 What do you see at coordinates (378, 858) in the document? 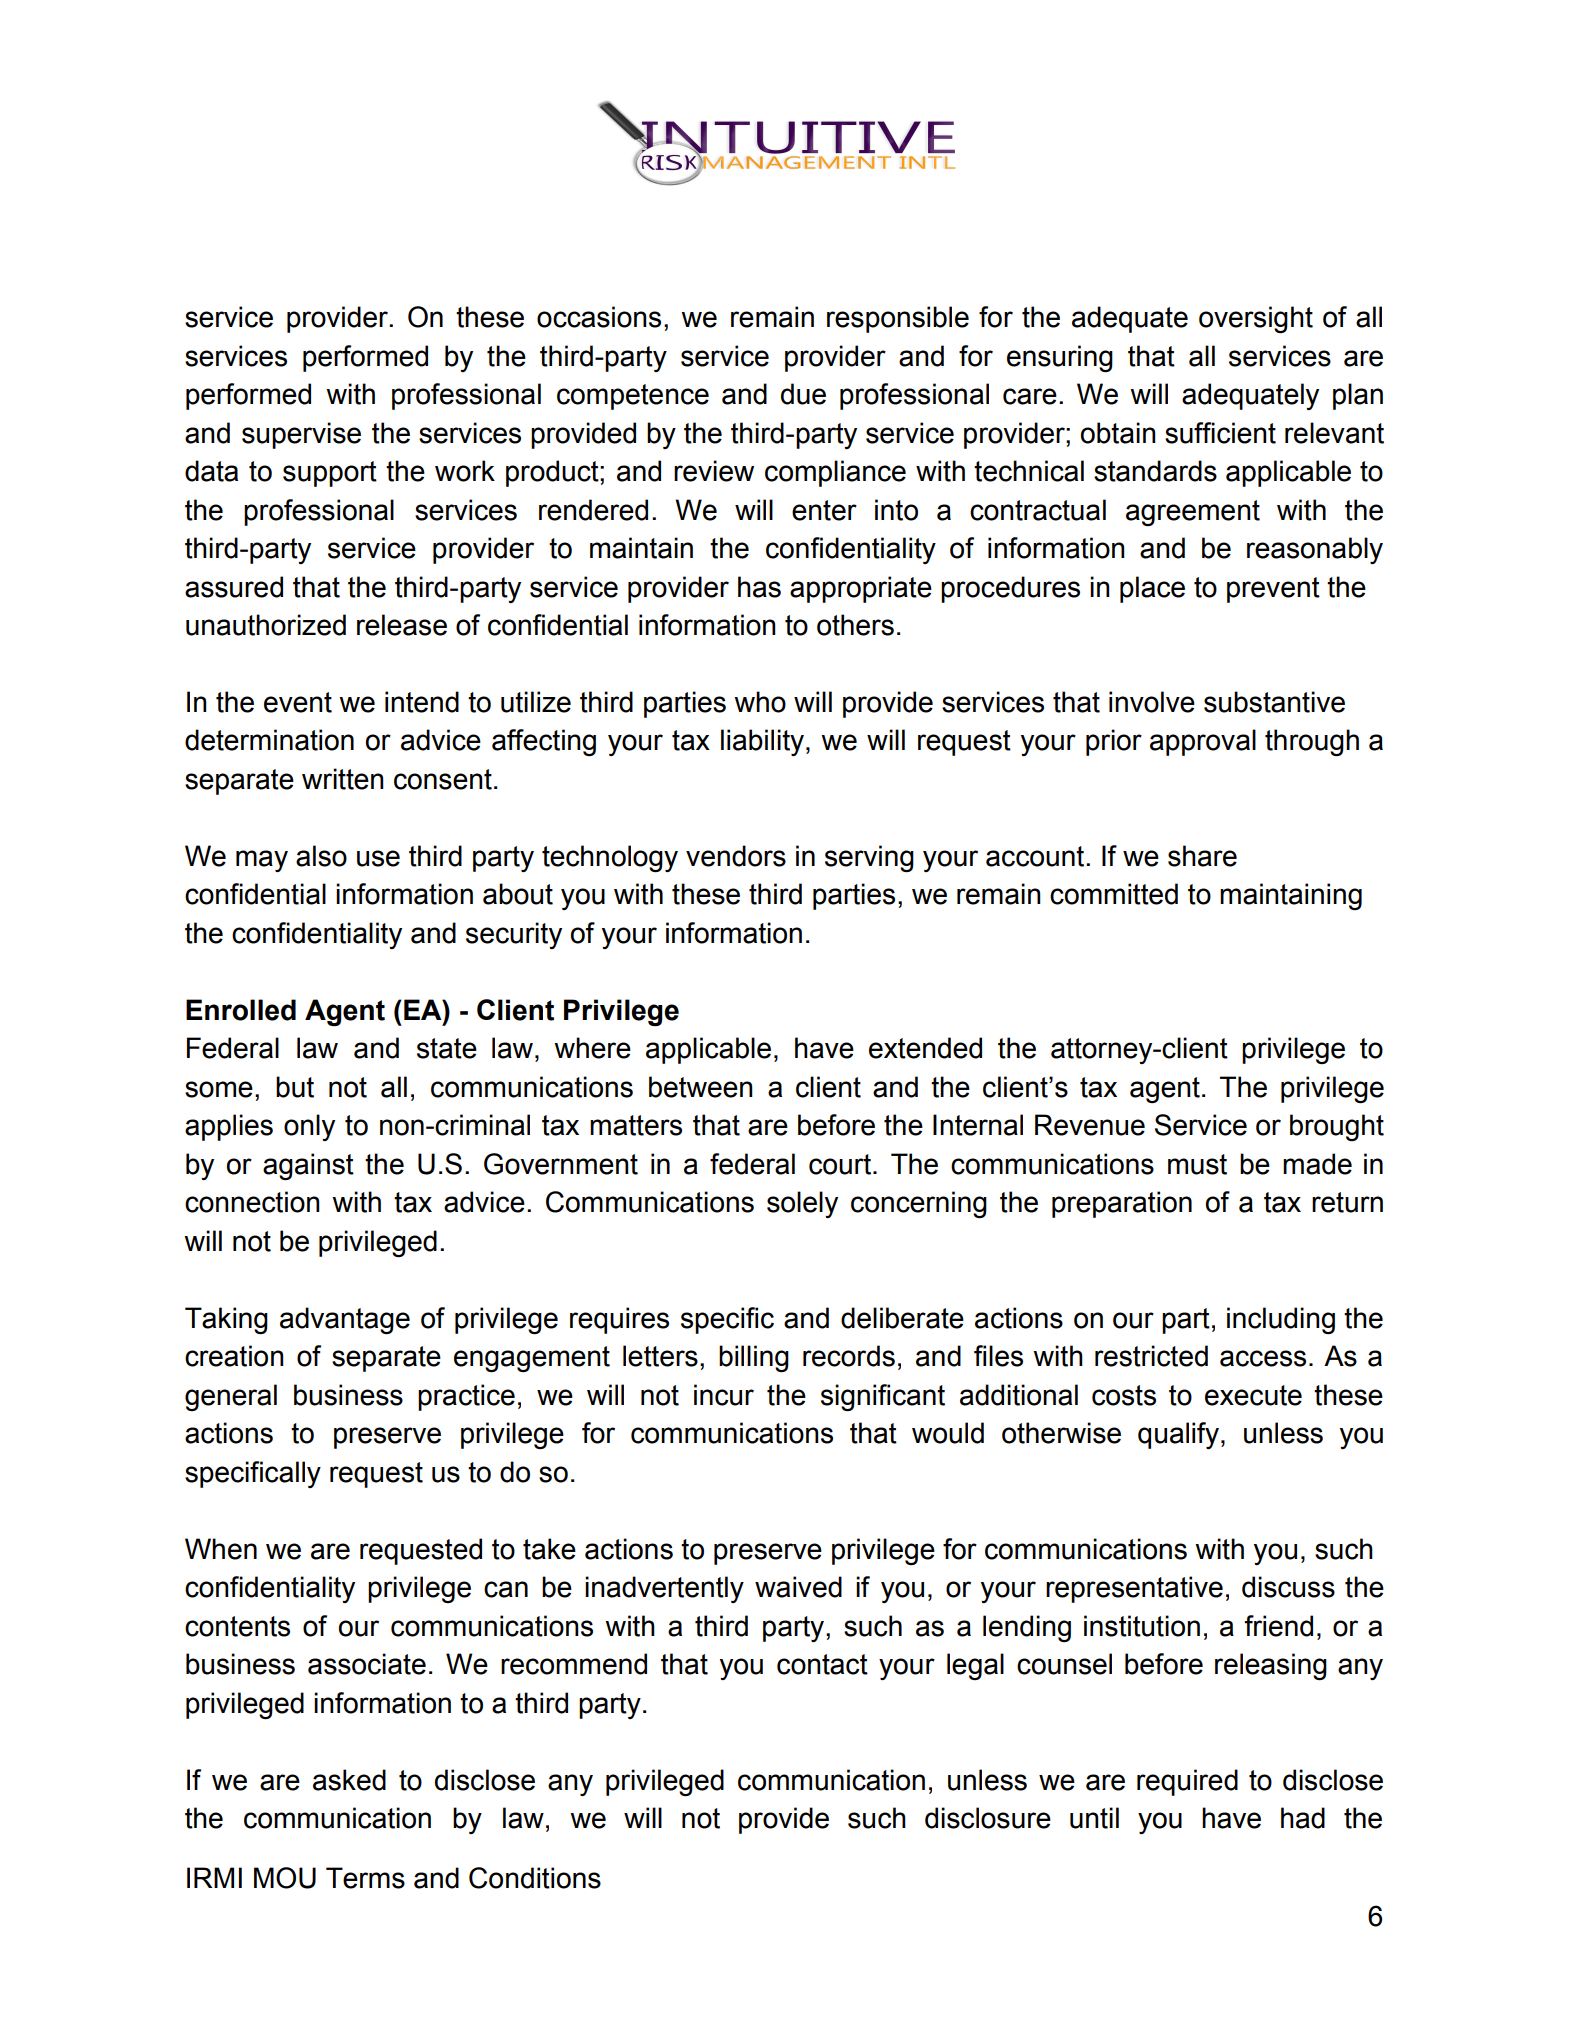
I see `use` at bounding box center [378, 858].
